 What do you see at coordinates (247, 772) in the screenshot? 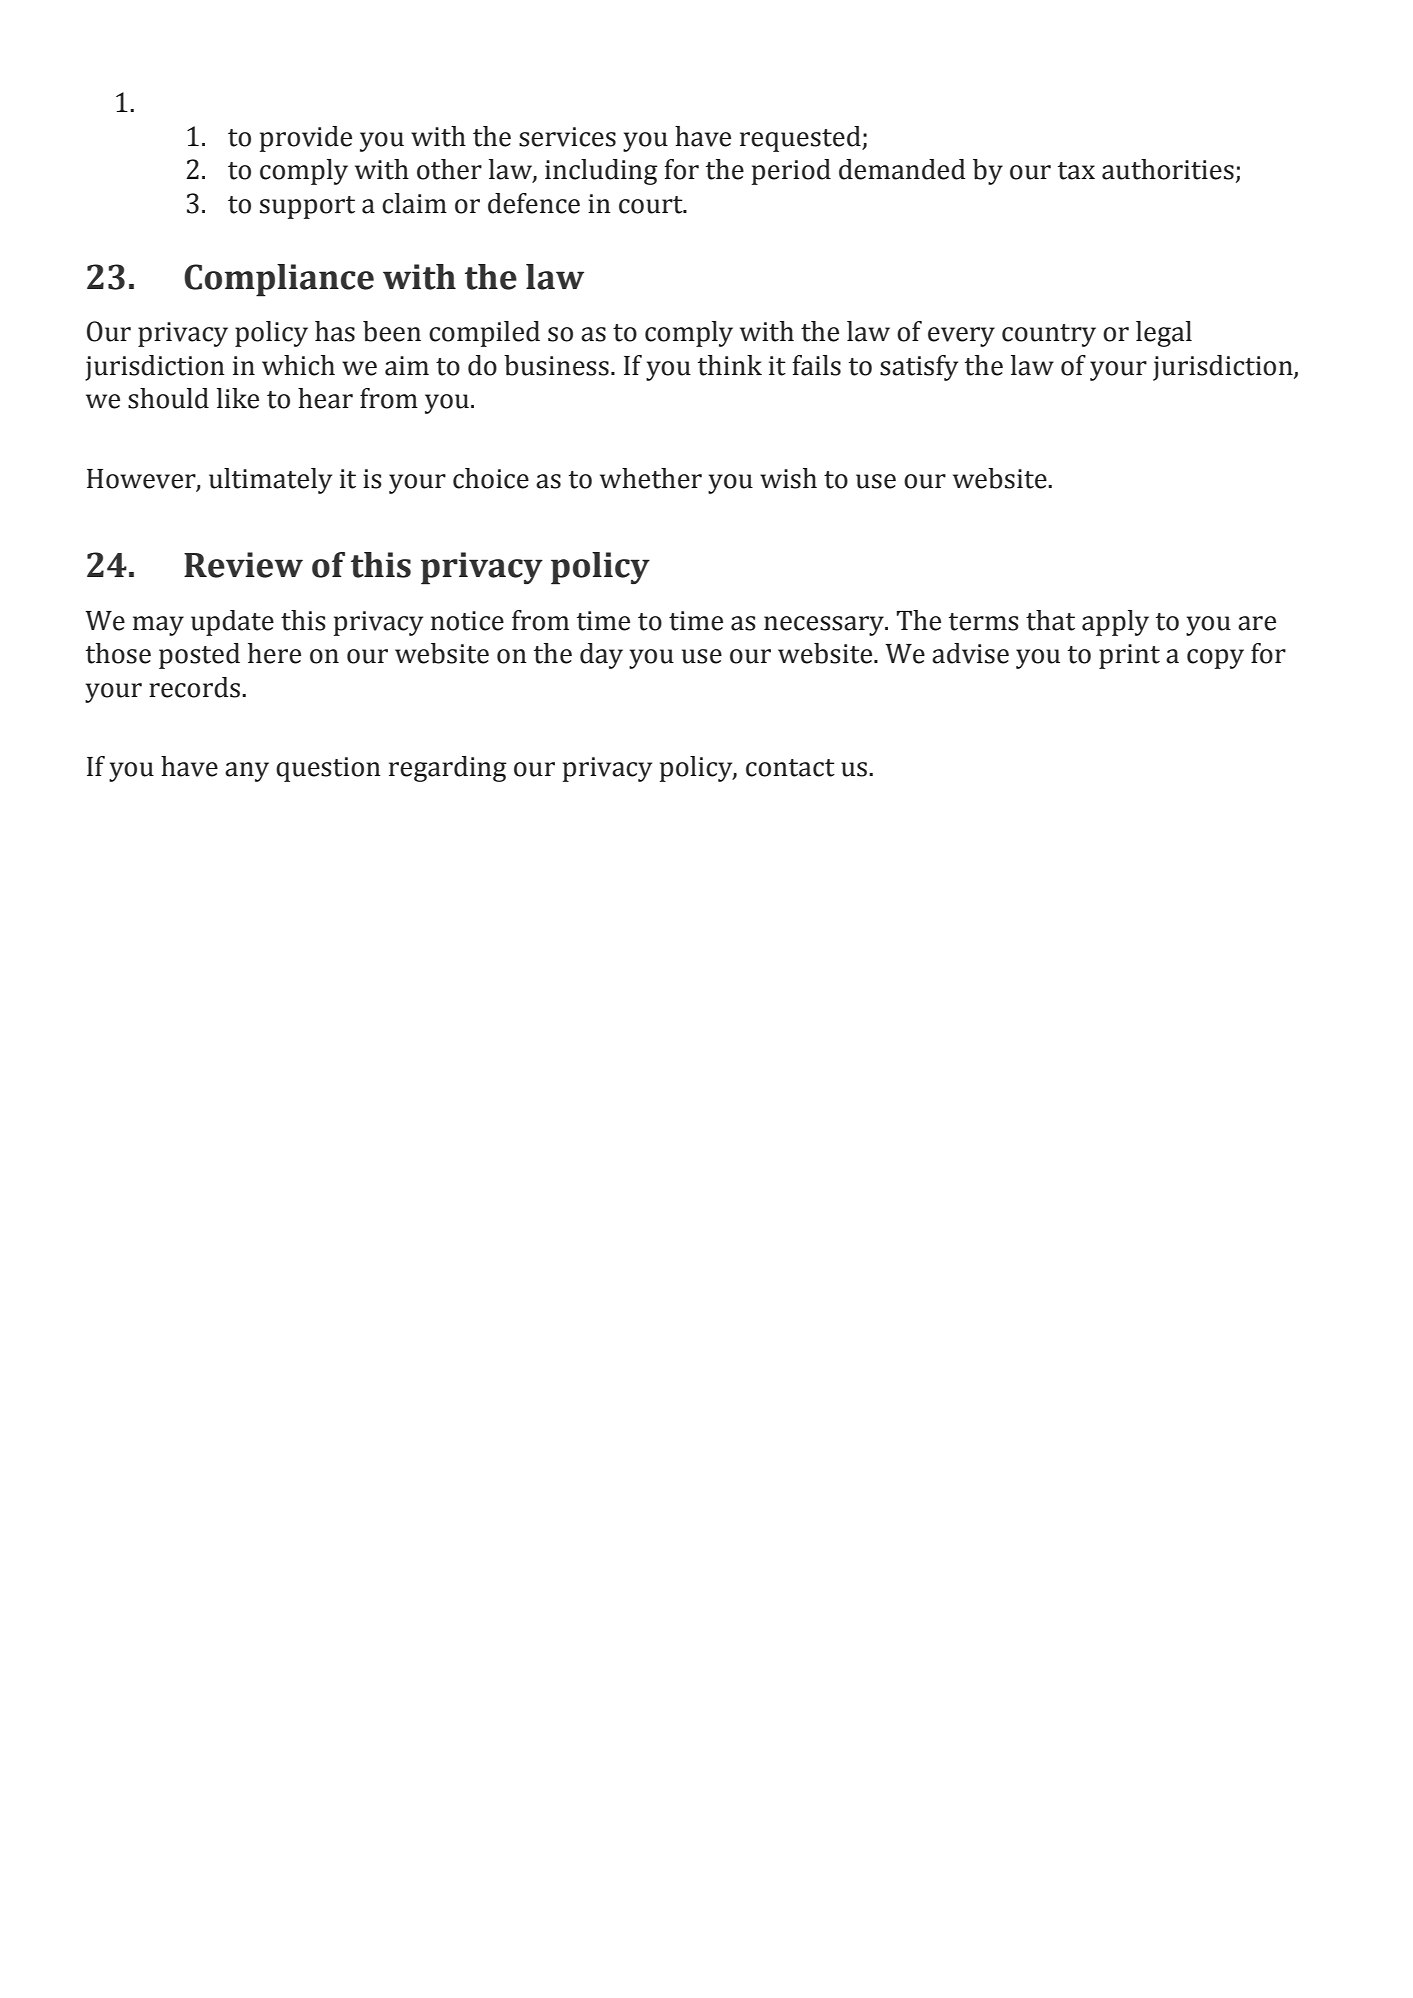
I see `any` at bounding box center [247, 772].
